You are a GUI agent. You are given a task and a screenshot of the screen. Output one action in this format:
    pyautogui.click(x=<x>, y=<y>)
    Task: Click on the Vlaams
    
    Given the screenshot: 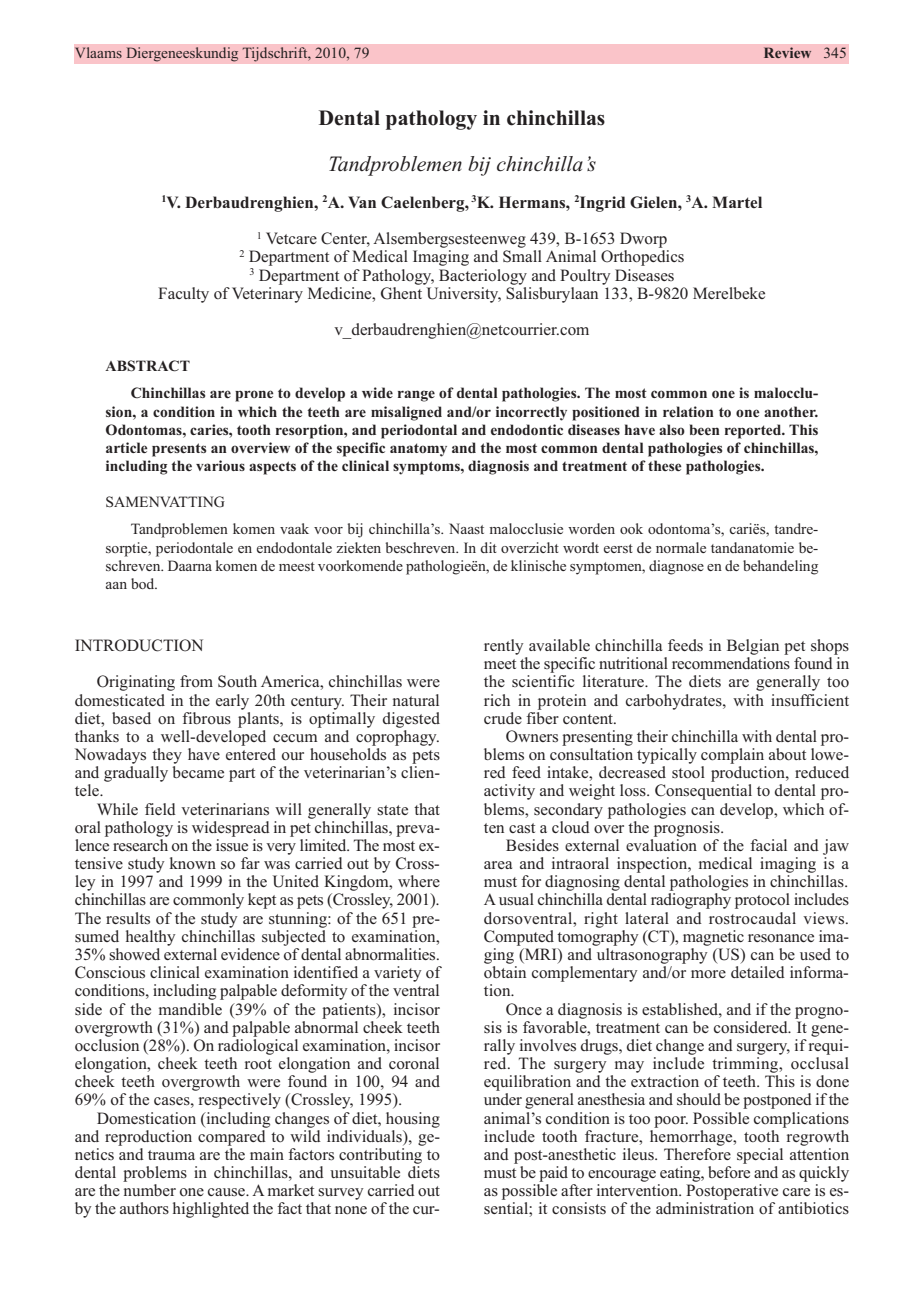 What is the action you would take?
    pyautogui.click(x=98, y=52)
